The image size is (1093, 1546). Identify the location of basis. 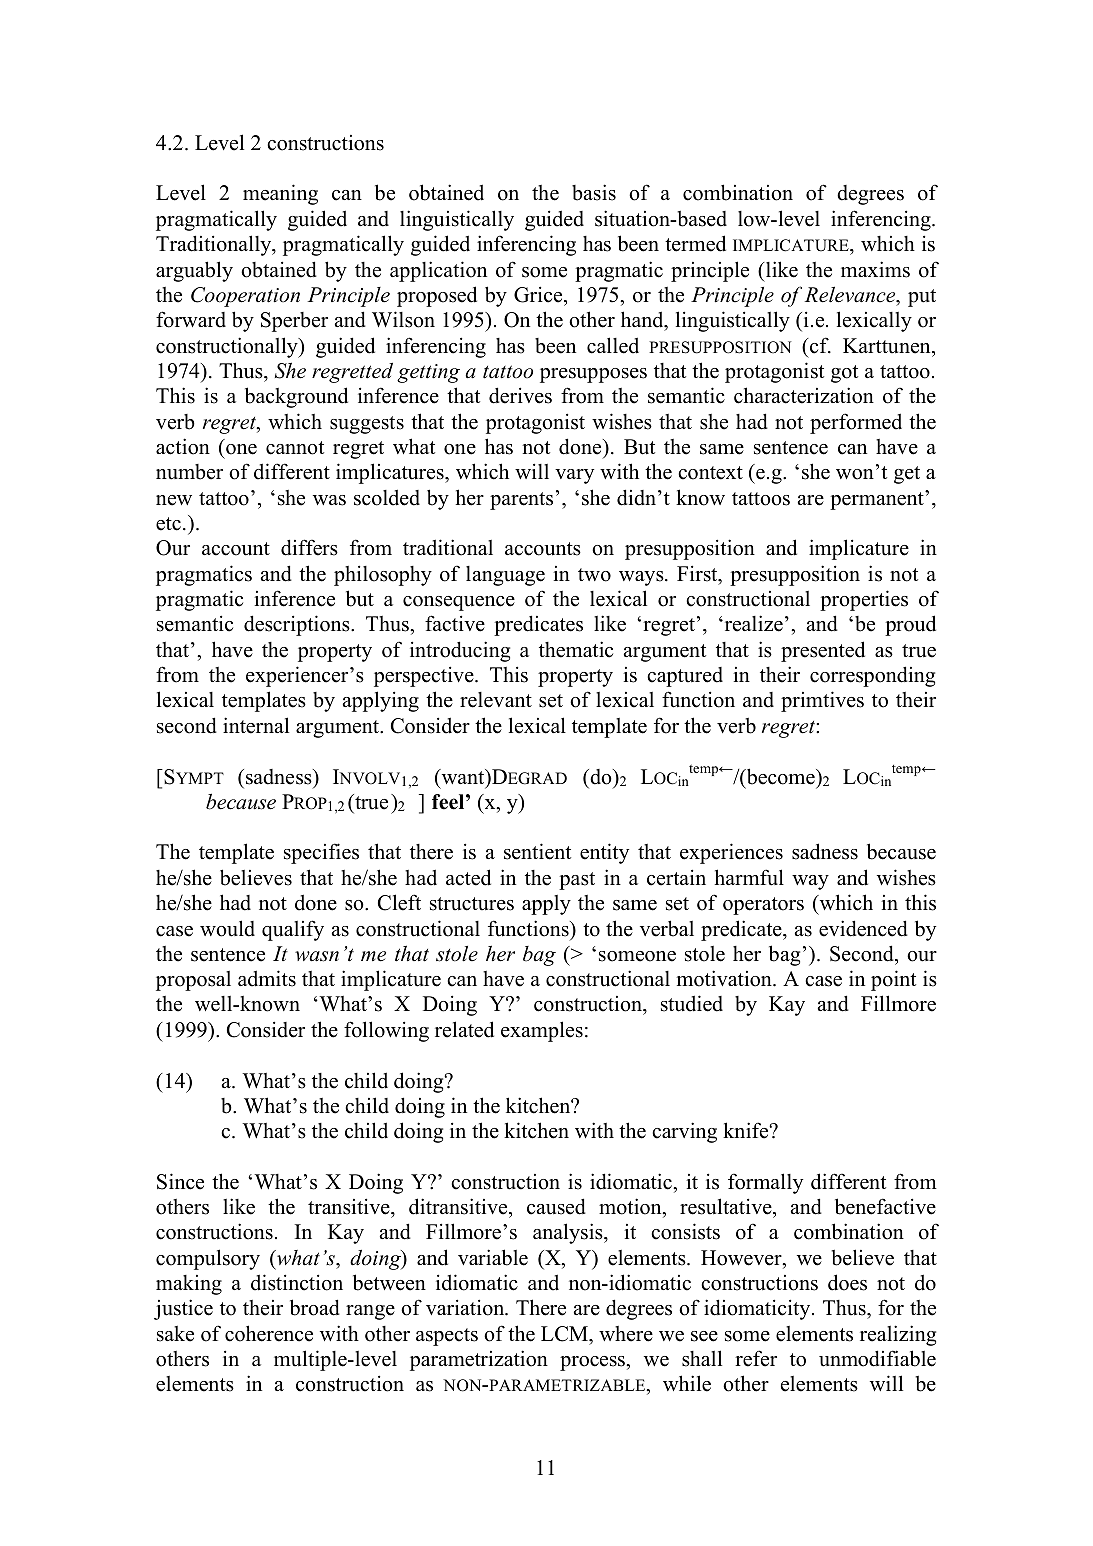
(594, 192).
